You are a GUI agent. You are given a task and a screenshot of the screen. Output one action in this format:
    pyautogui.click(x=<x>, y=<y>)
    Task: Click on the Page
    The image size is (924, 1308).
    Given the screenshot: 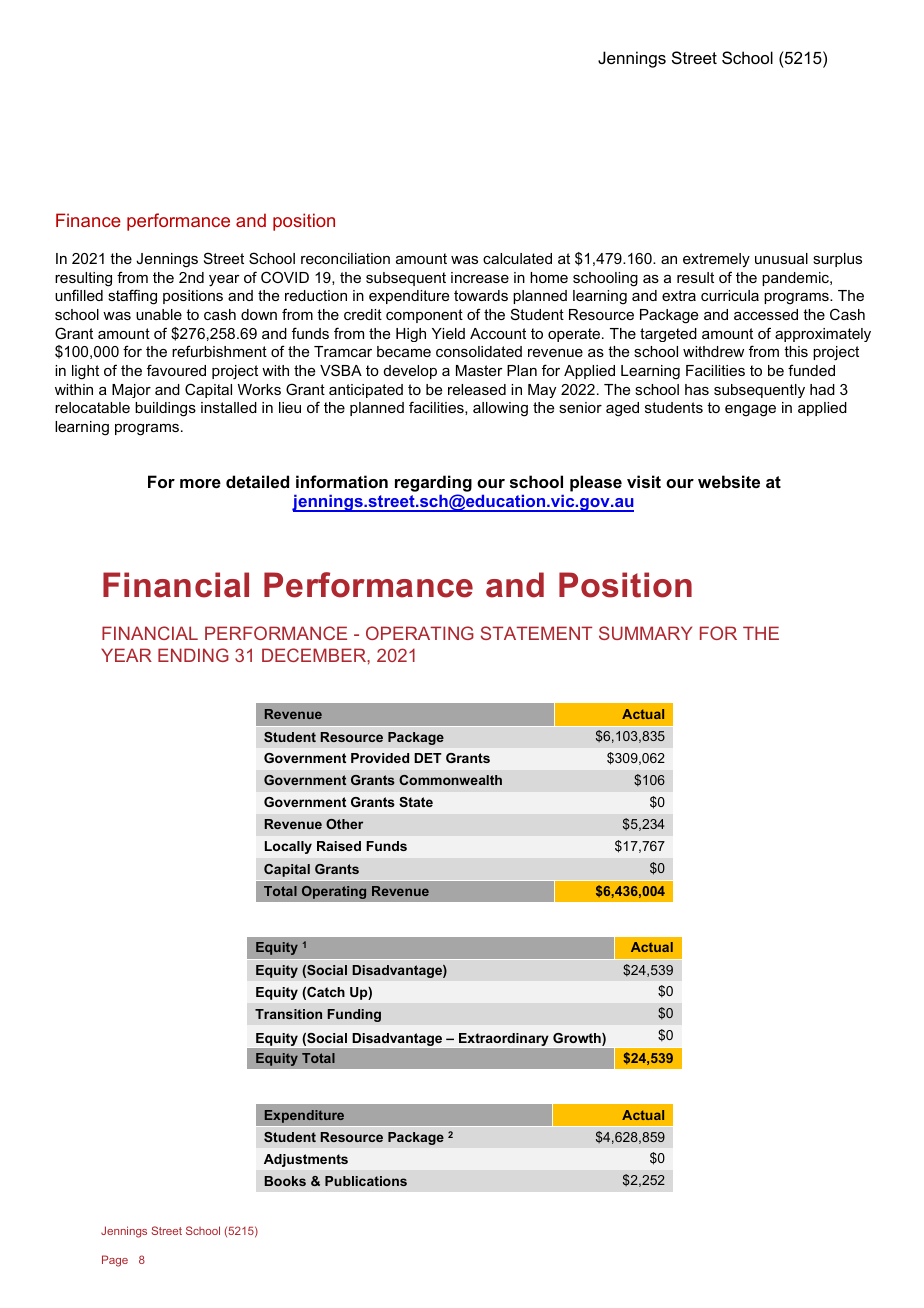 What is the action you would take?
    pyautogui.click(x=115, y=1261)
